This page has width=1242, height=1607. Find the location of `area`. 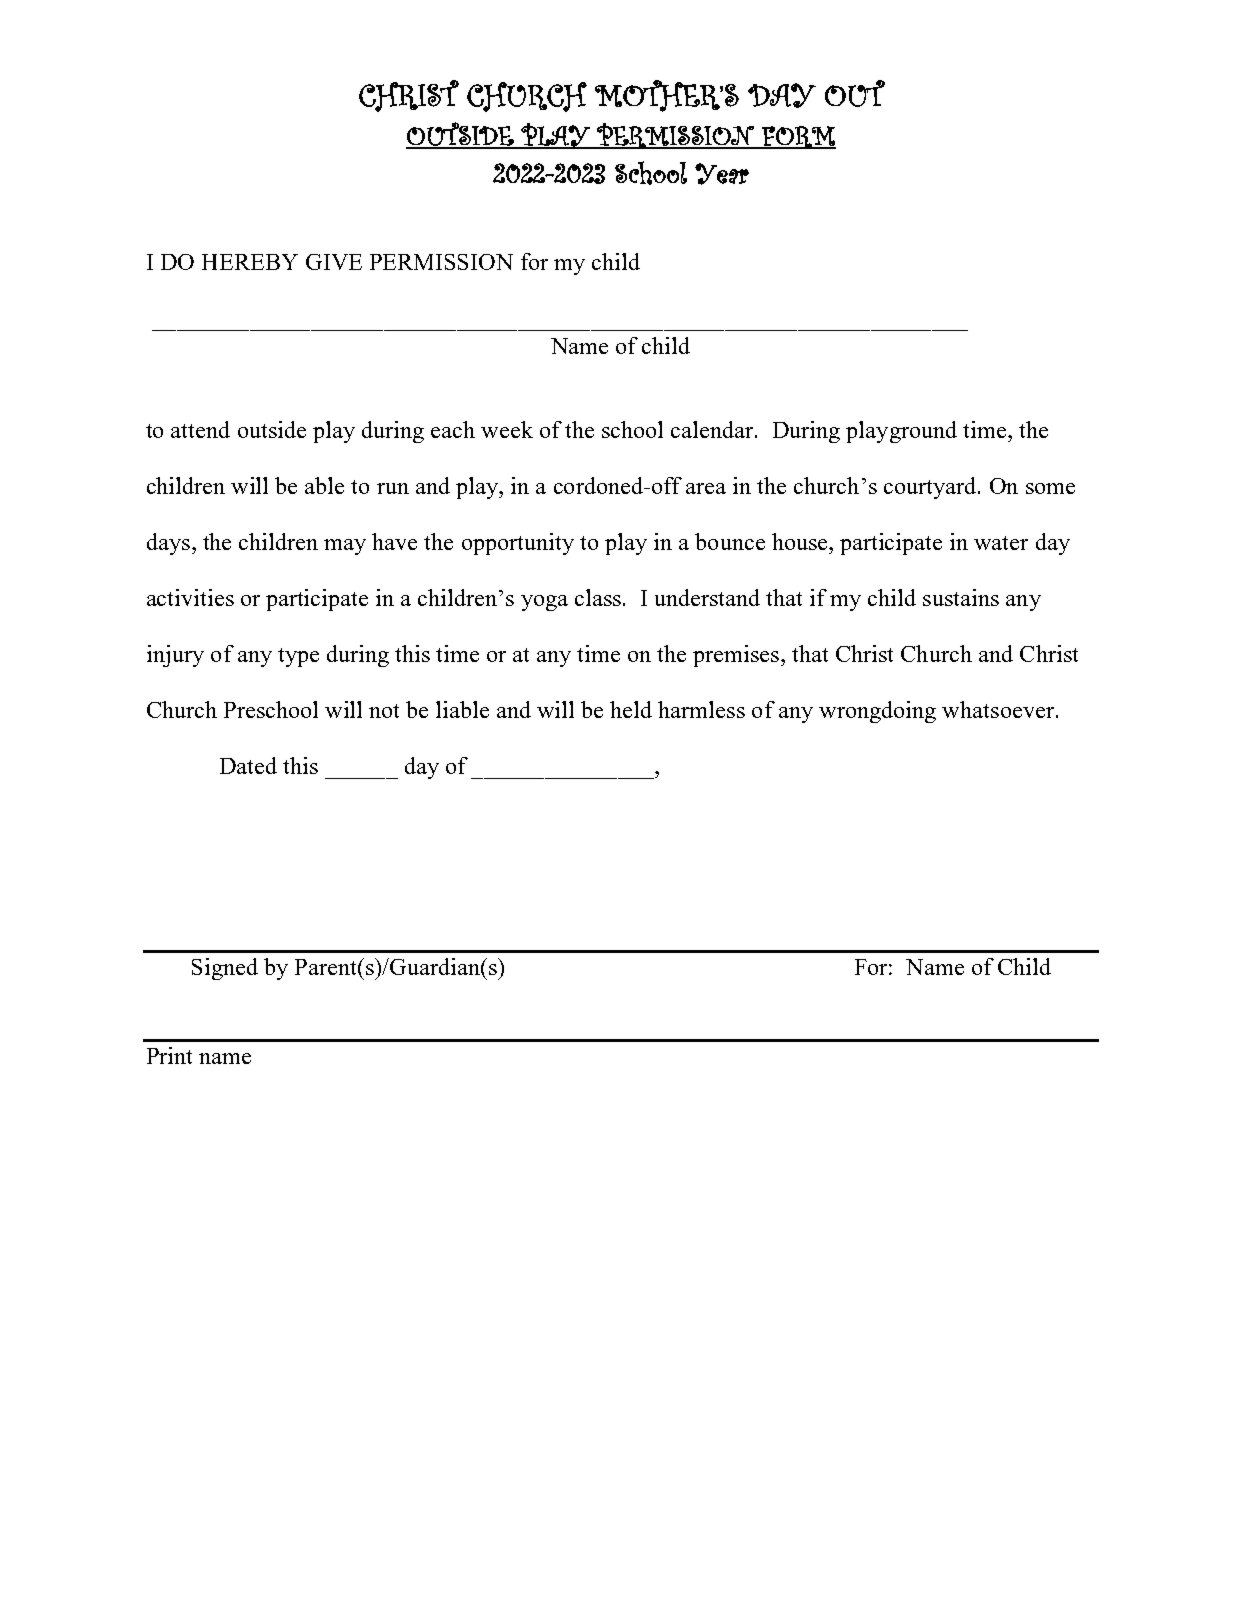

area is located at coordinates (706, 488).
